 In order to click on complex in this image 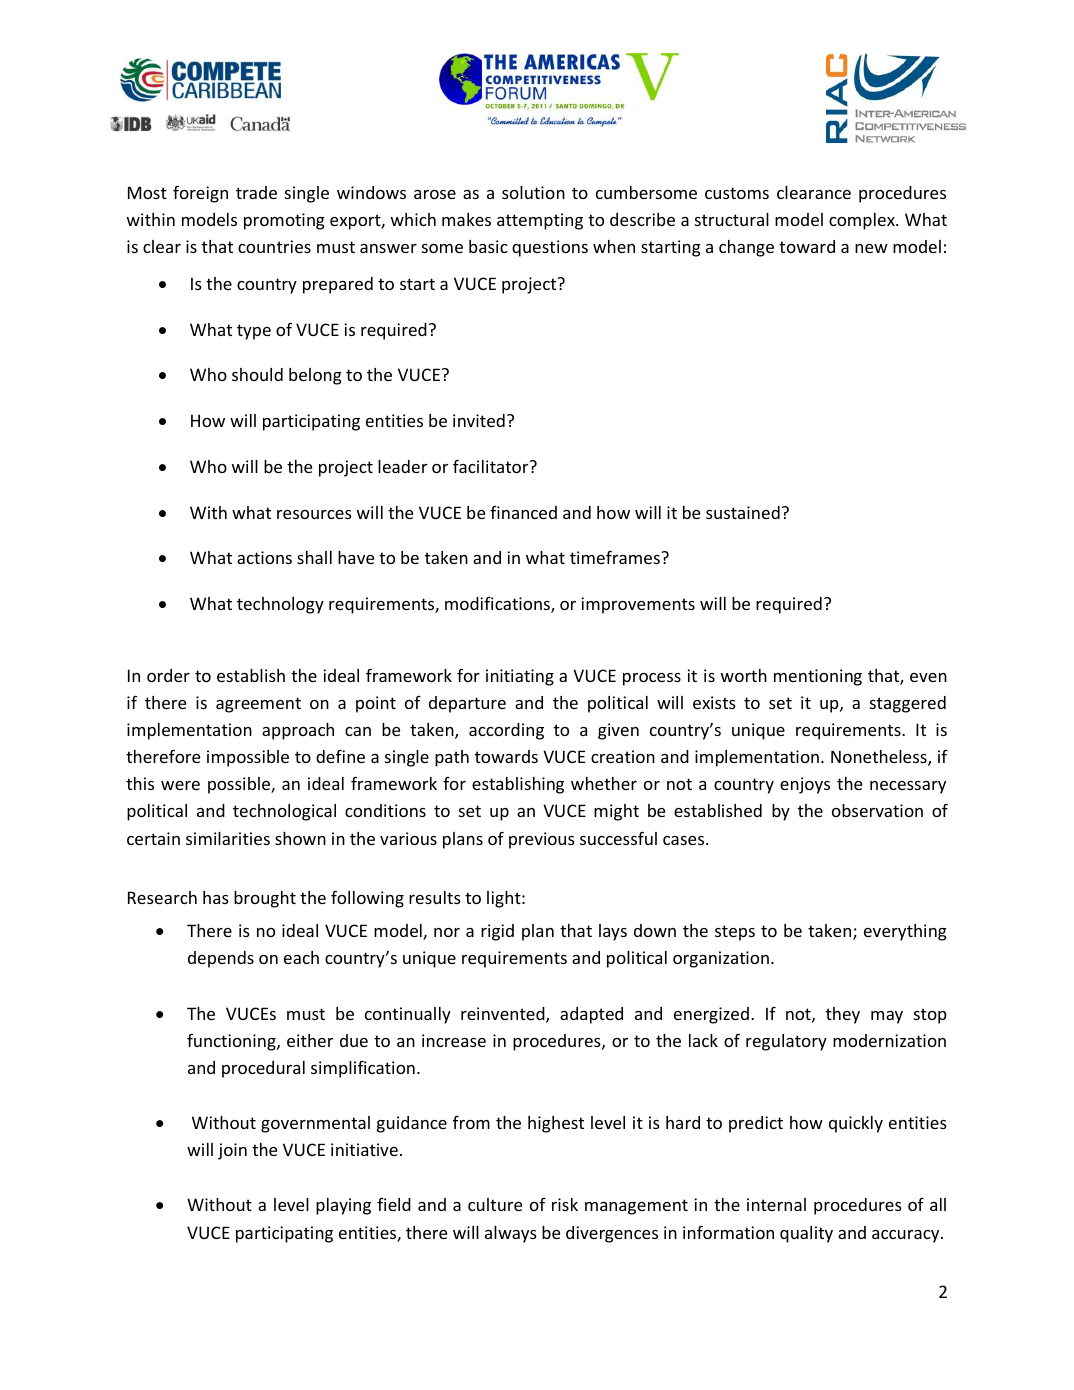, I will do `click(863, 221)`.
